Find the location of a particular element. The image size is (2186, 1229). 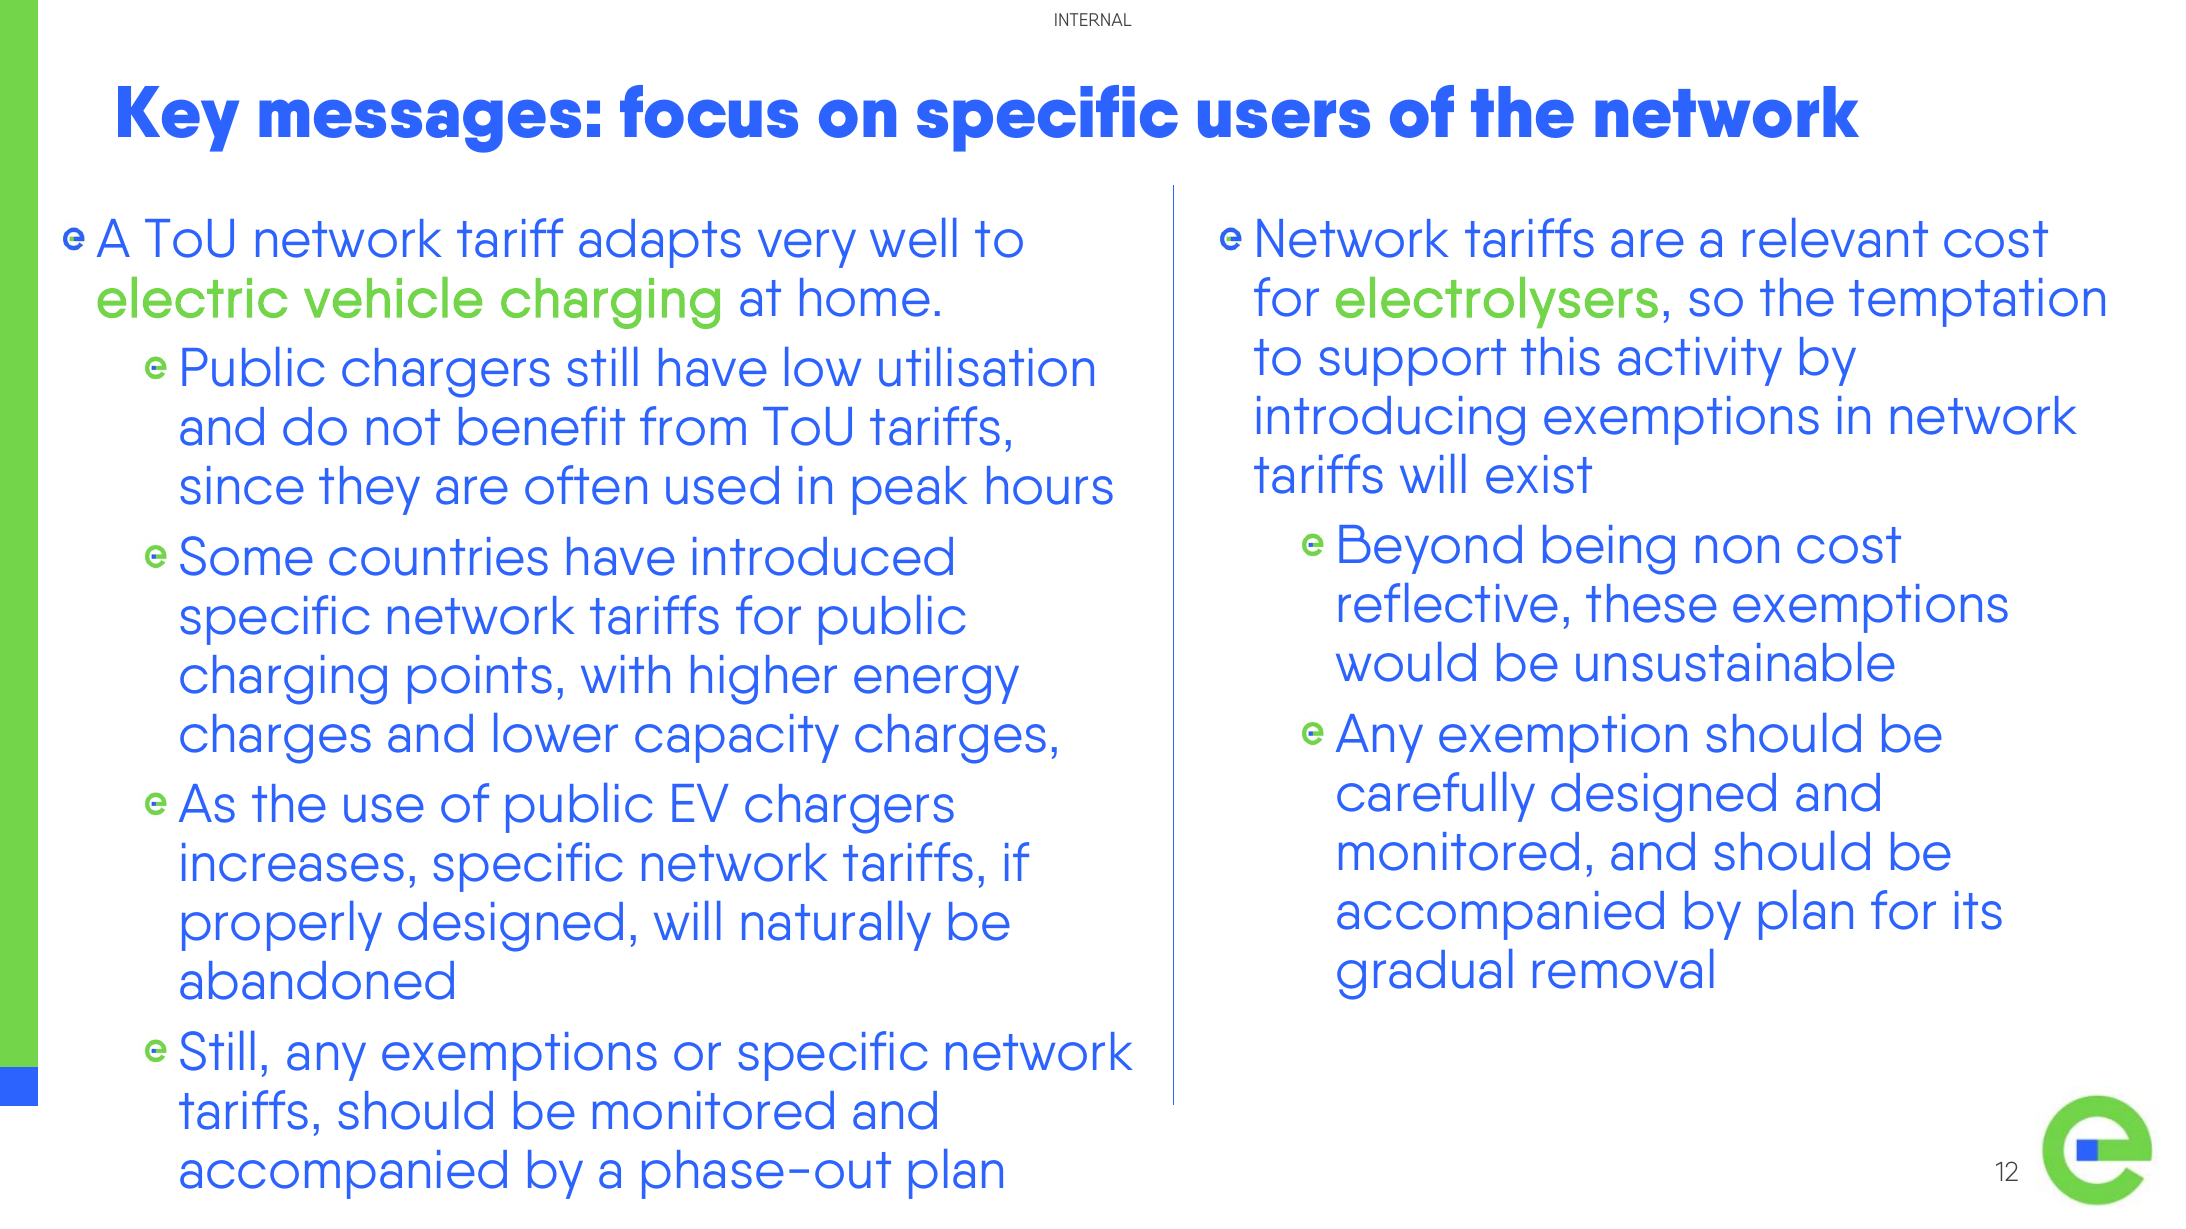

energy is located at coordinates (936, 685).
